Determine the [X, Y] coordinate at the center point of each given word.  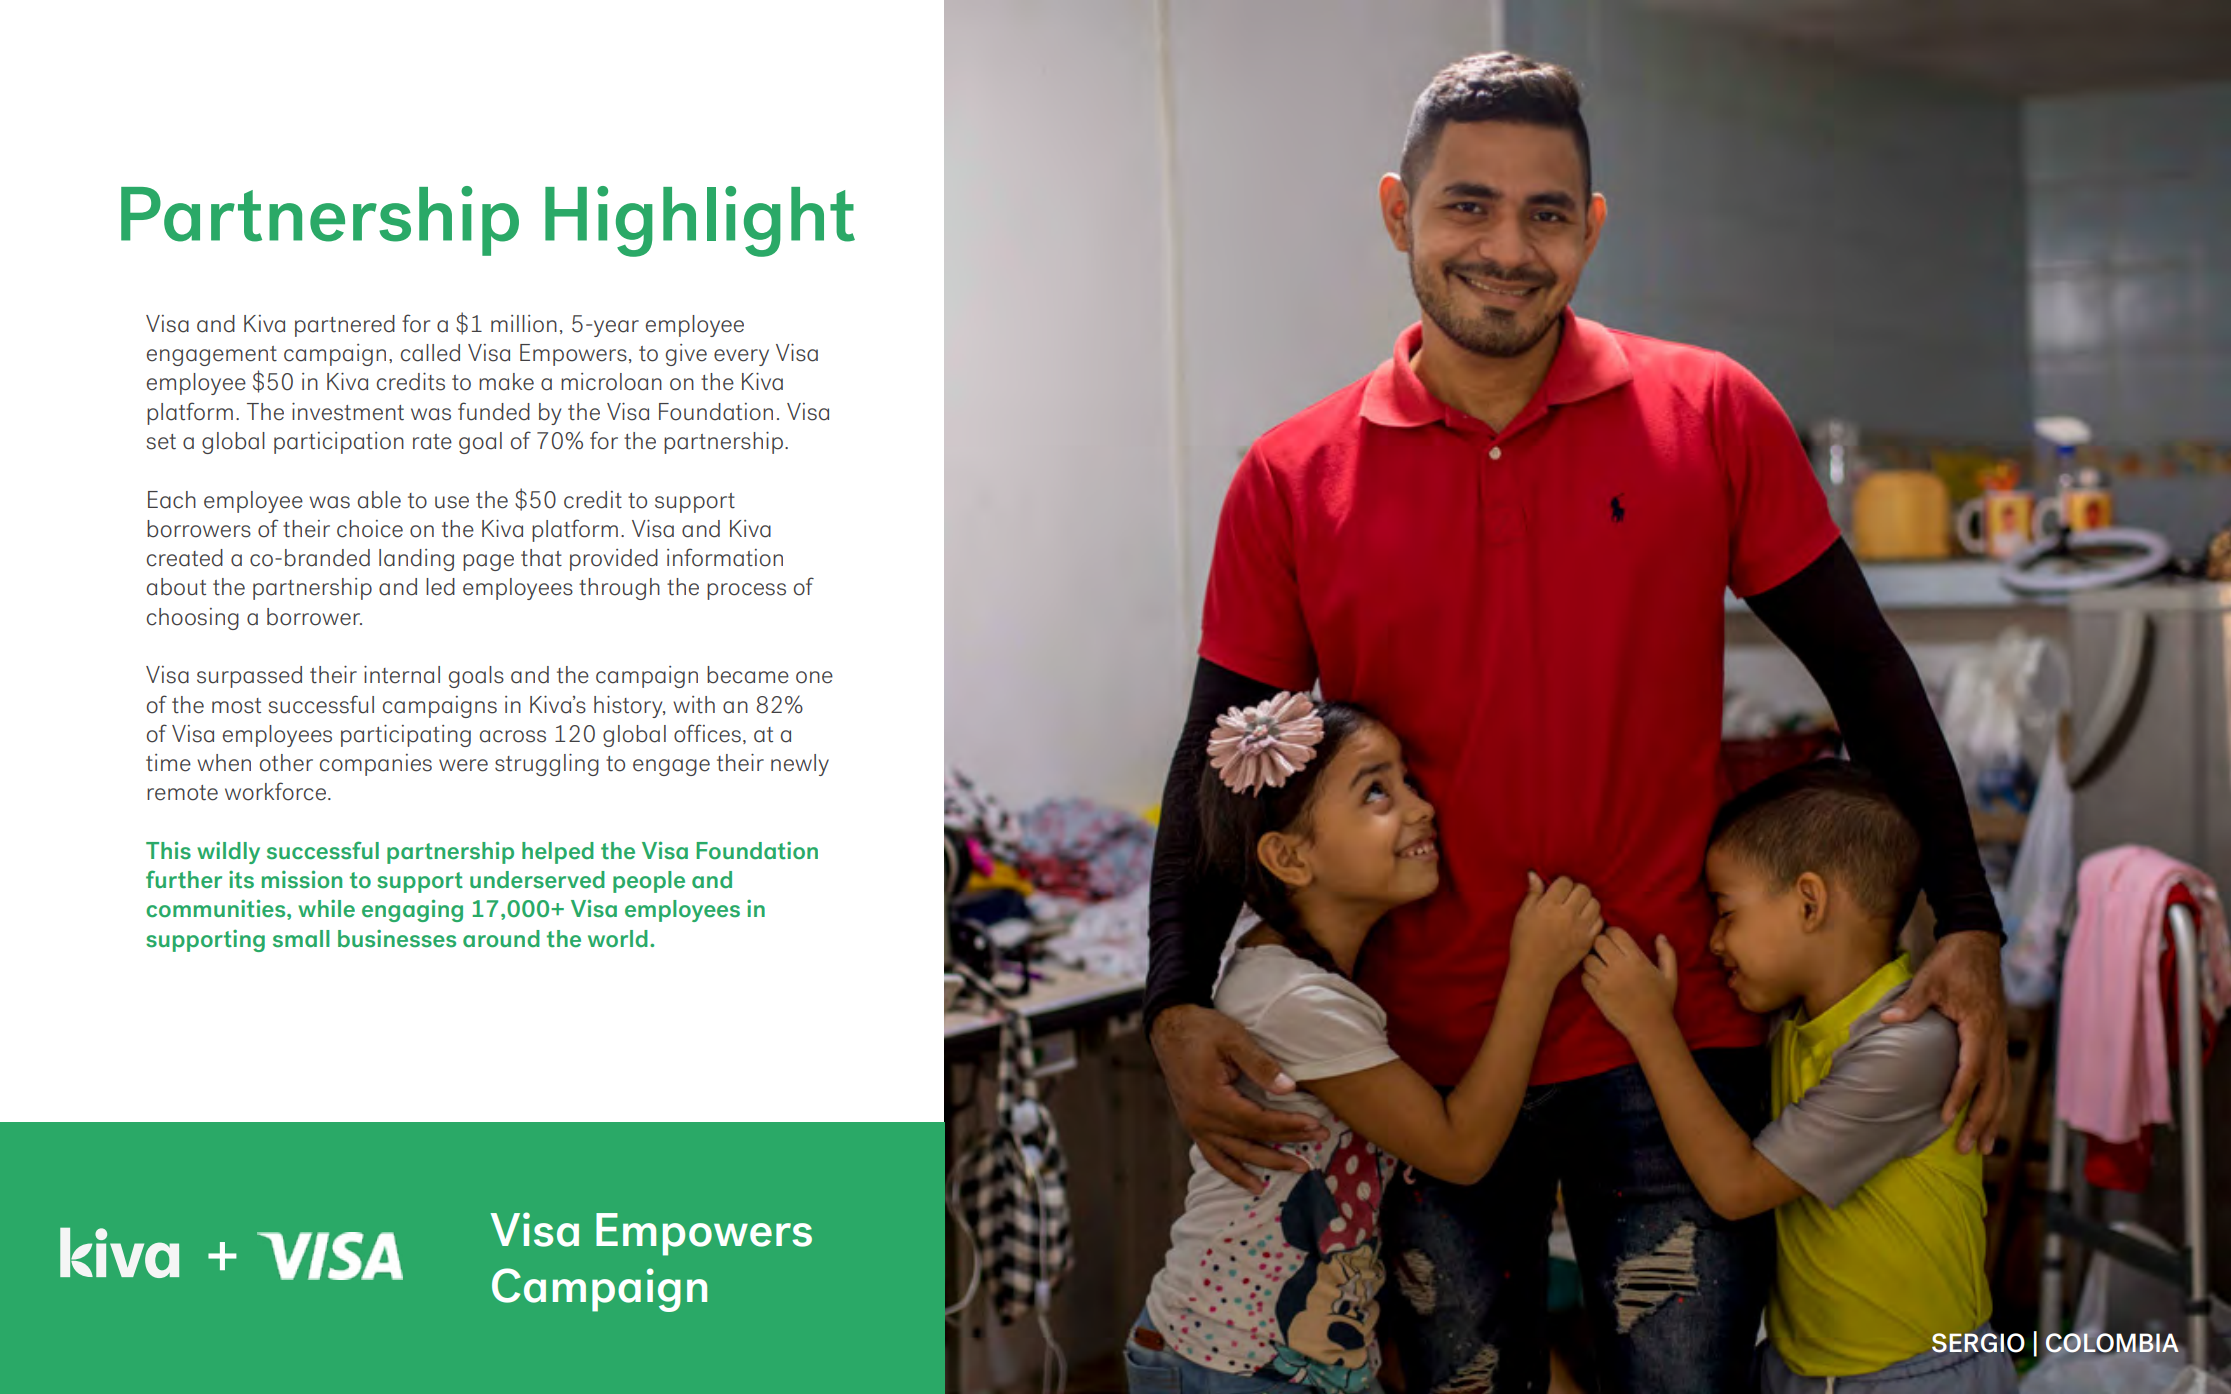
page [488, 562]
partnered [345, 326]
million [524, 324]
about [176, 587]
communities [217, 908]
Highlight [700, 221]
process [746, 591]
